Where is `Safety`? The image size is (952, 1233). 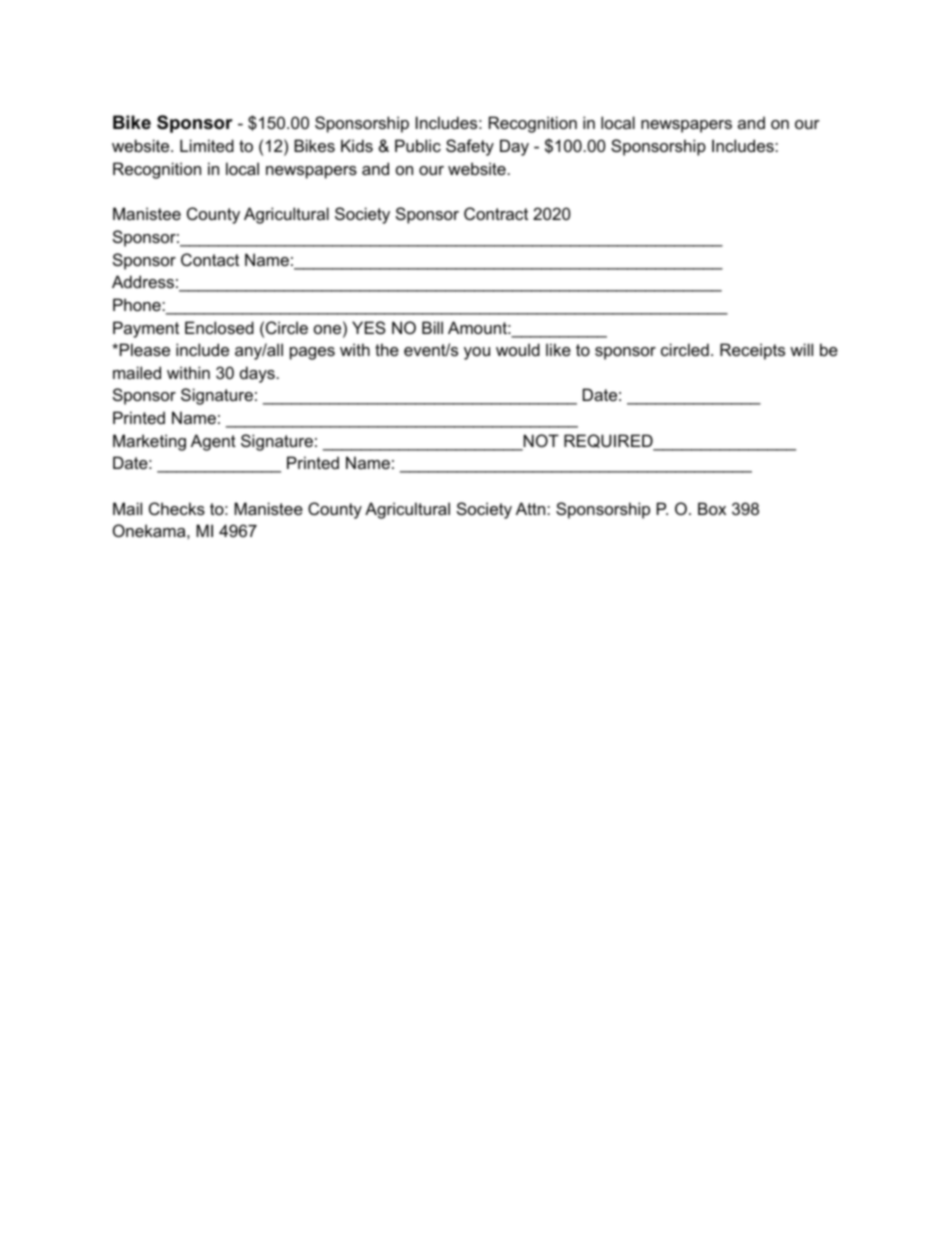
Safety is located at coordinates (470, 147).
